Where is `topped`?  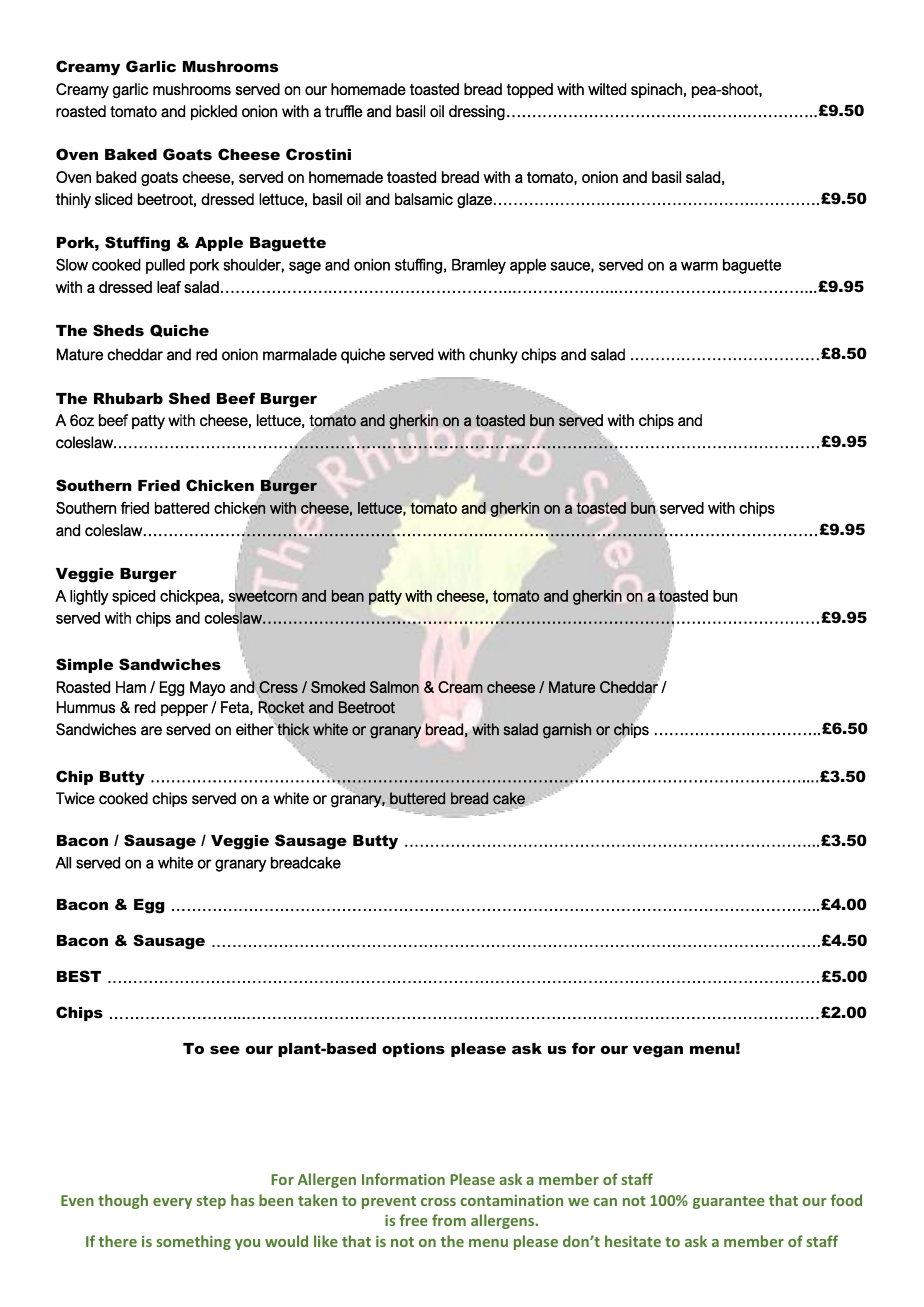
topped is located at coordinates (530, 90).
